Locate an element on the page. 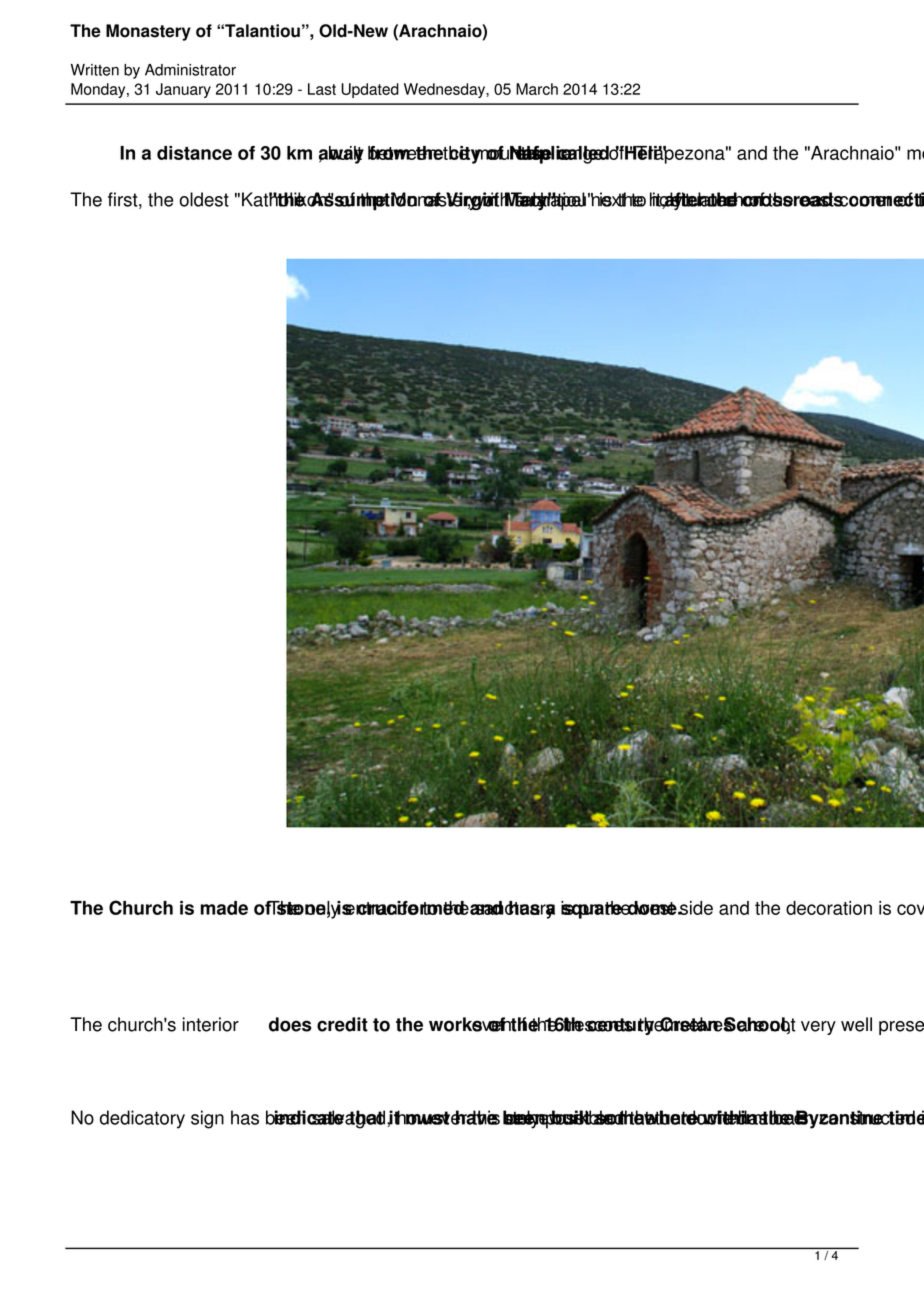  made is located at coordinates (224, 908).
